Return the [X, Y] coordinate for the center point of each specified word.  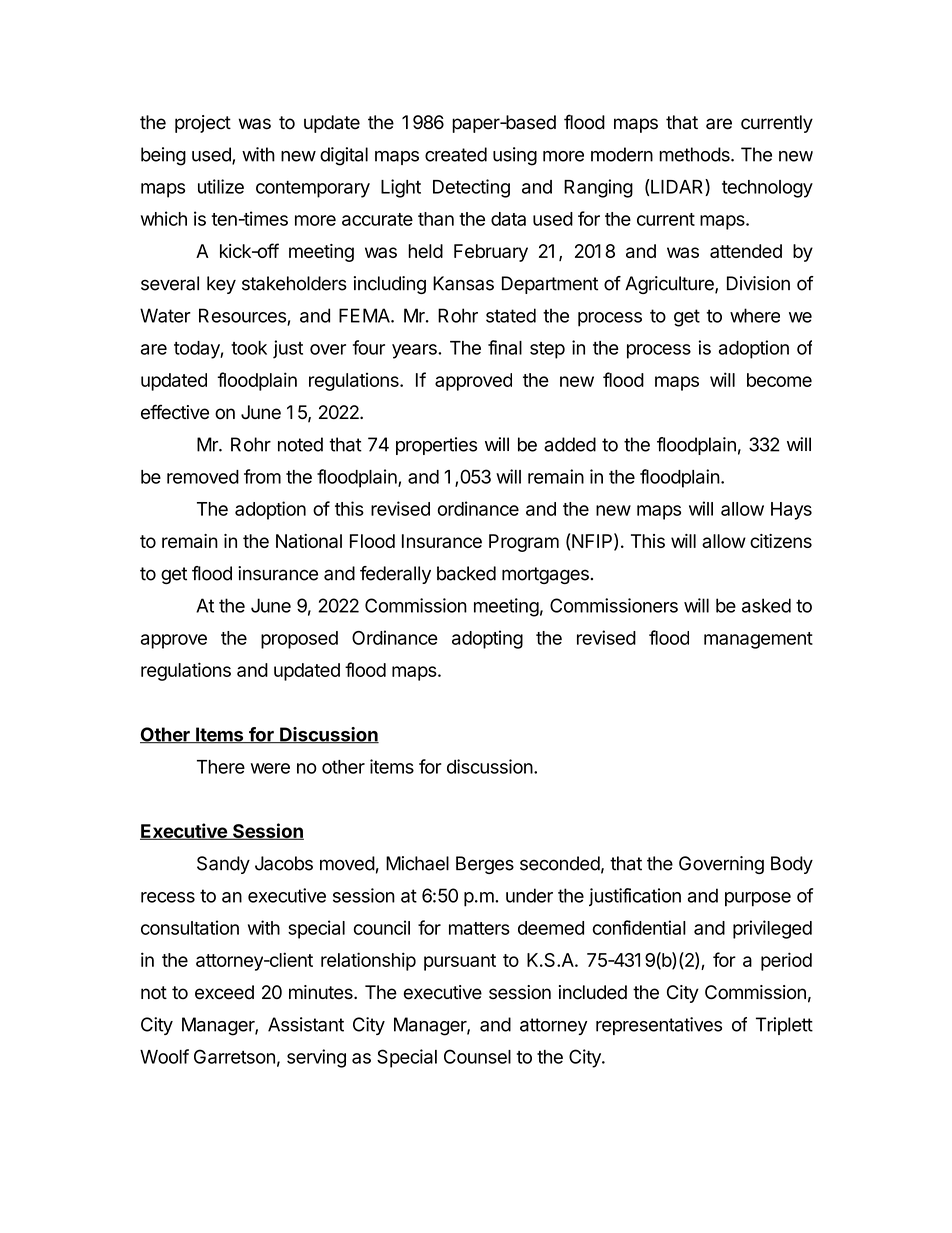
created [456, 154]
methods [695, 154]
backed [466, 573]
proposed [299, 640]
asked [766, 605]
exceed [224, 992]
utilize [221, 186]
